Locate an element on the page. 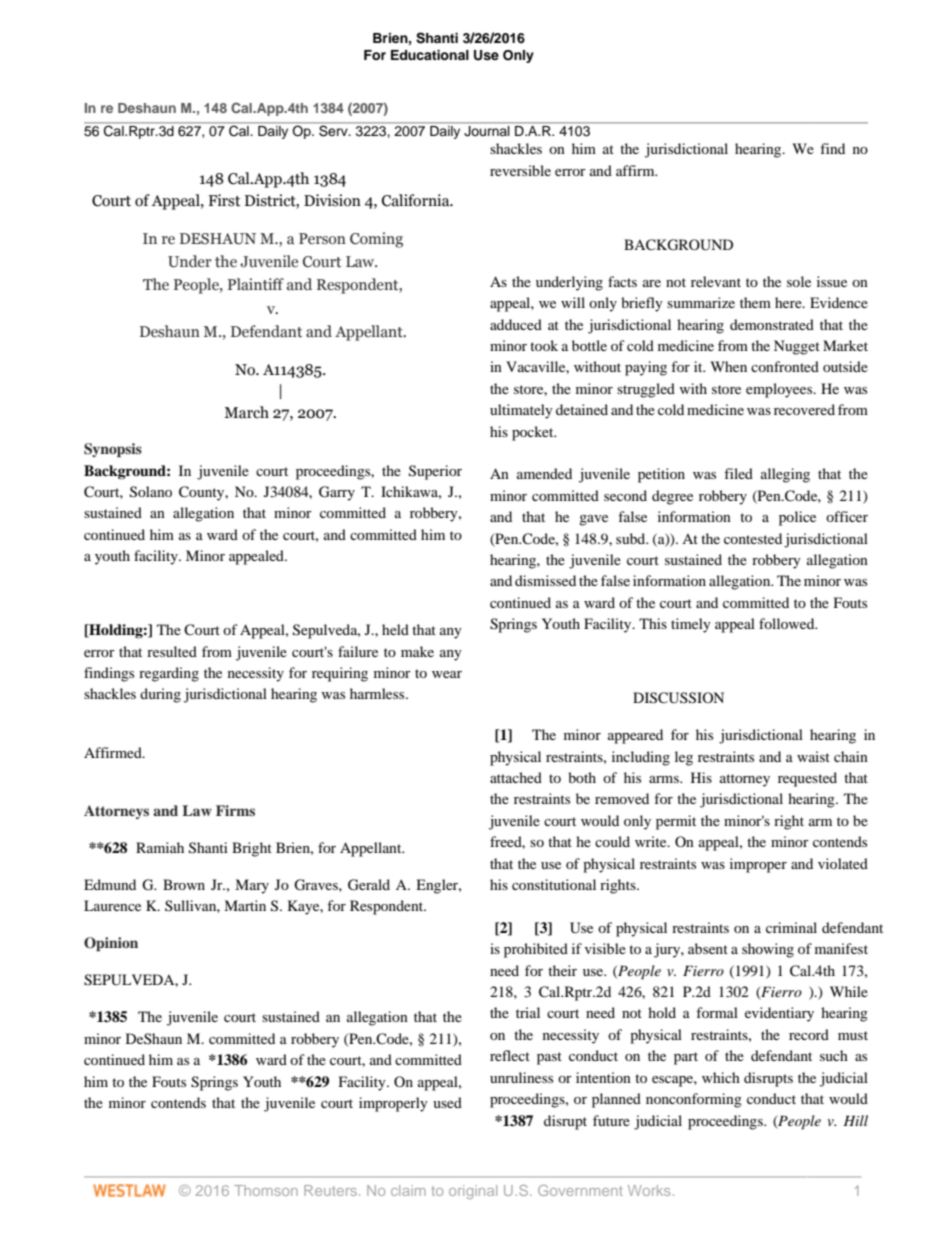  Thomson is located at coordinates (266, 1190).
